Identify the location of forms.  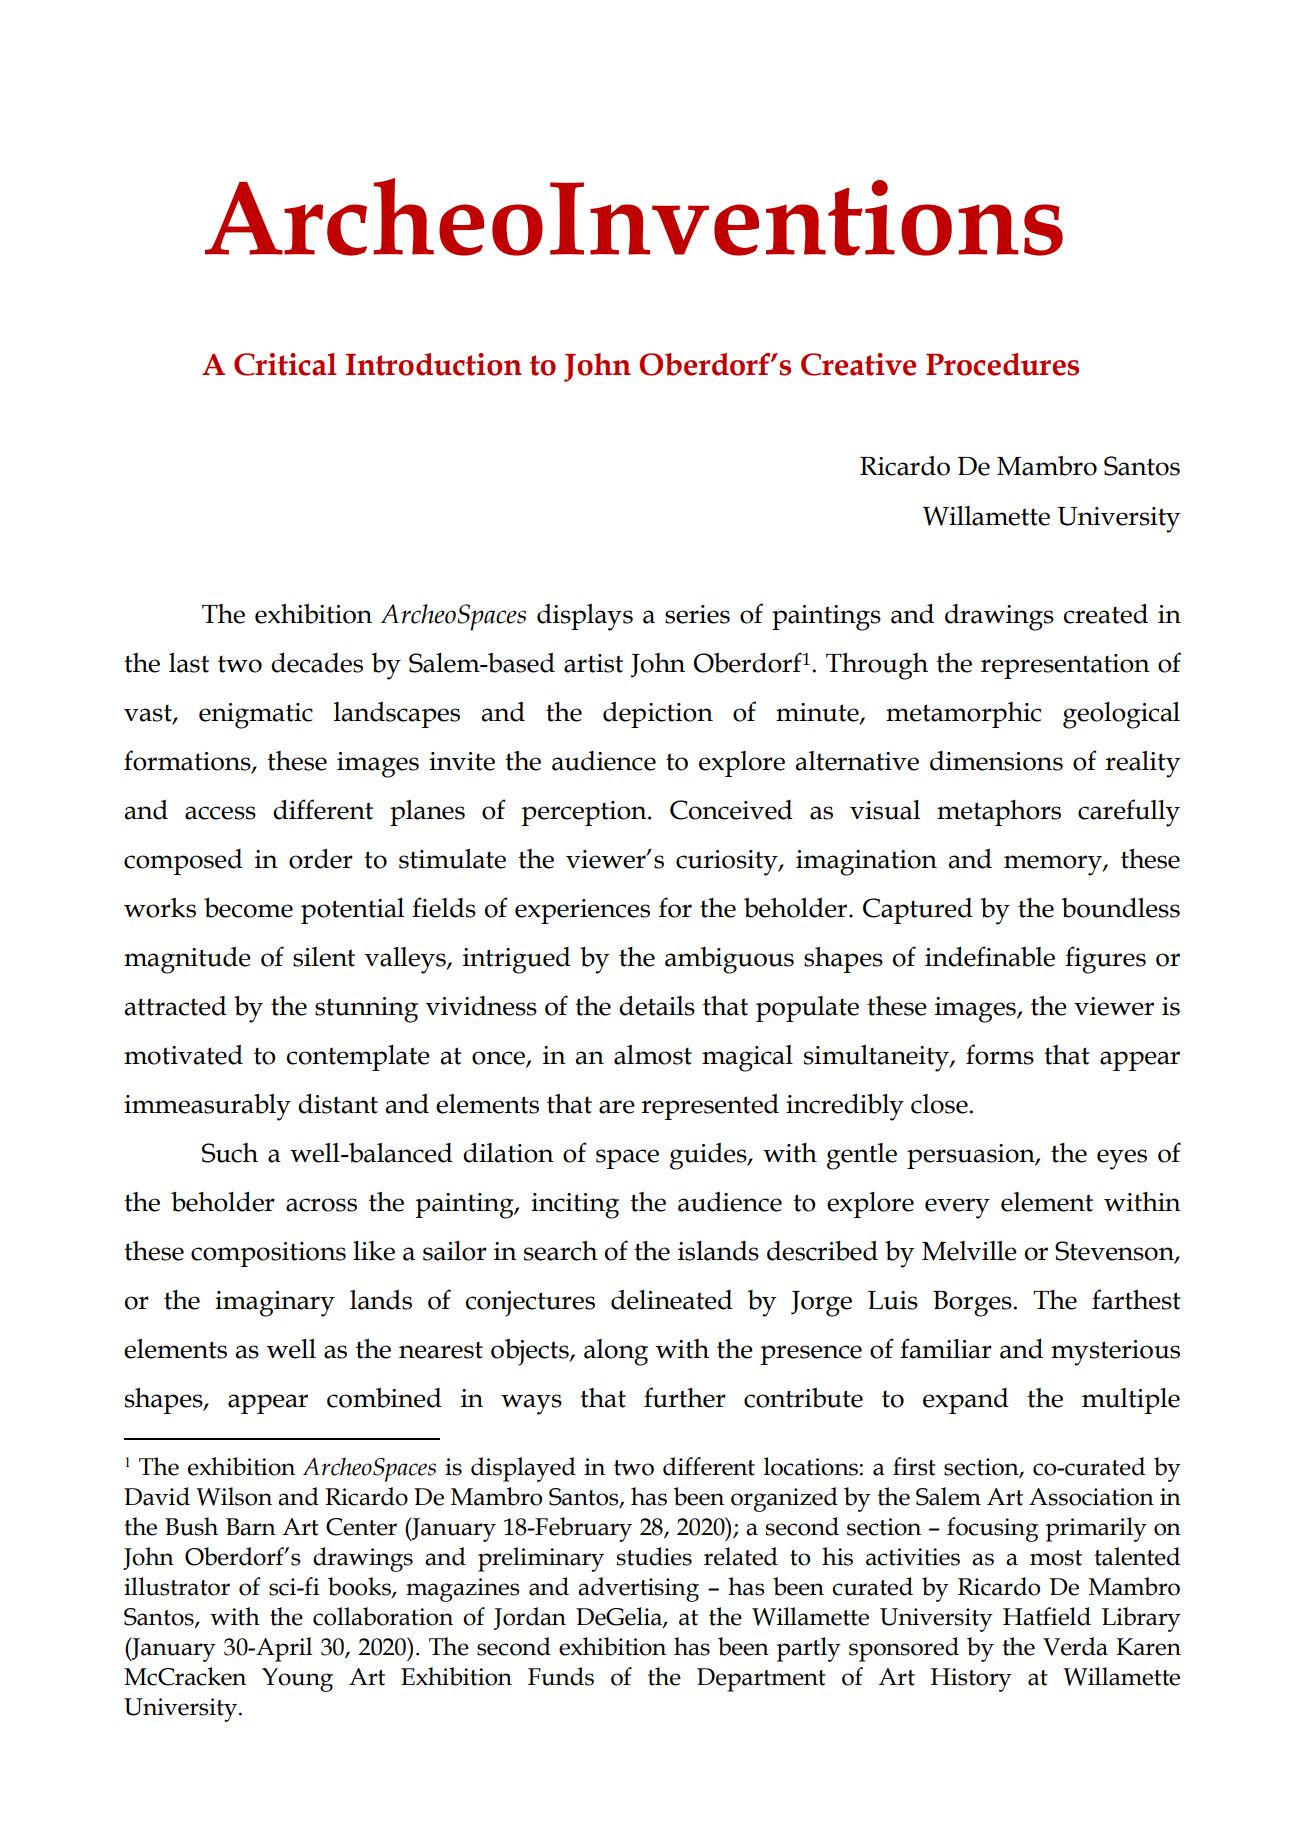
(1000, 1054).
